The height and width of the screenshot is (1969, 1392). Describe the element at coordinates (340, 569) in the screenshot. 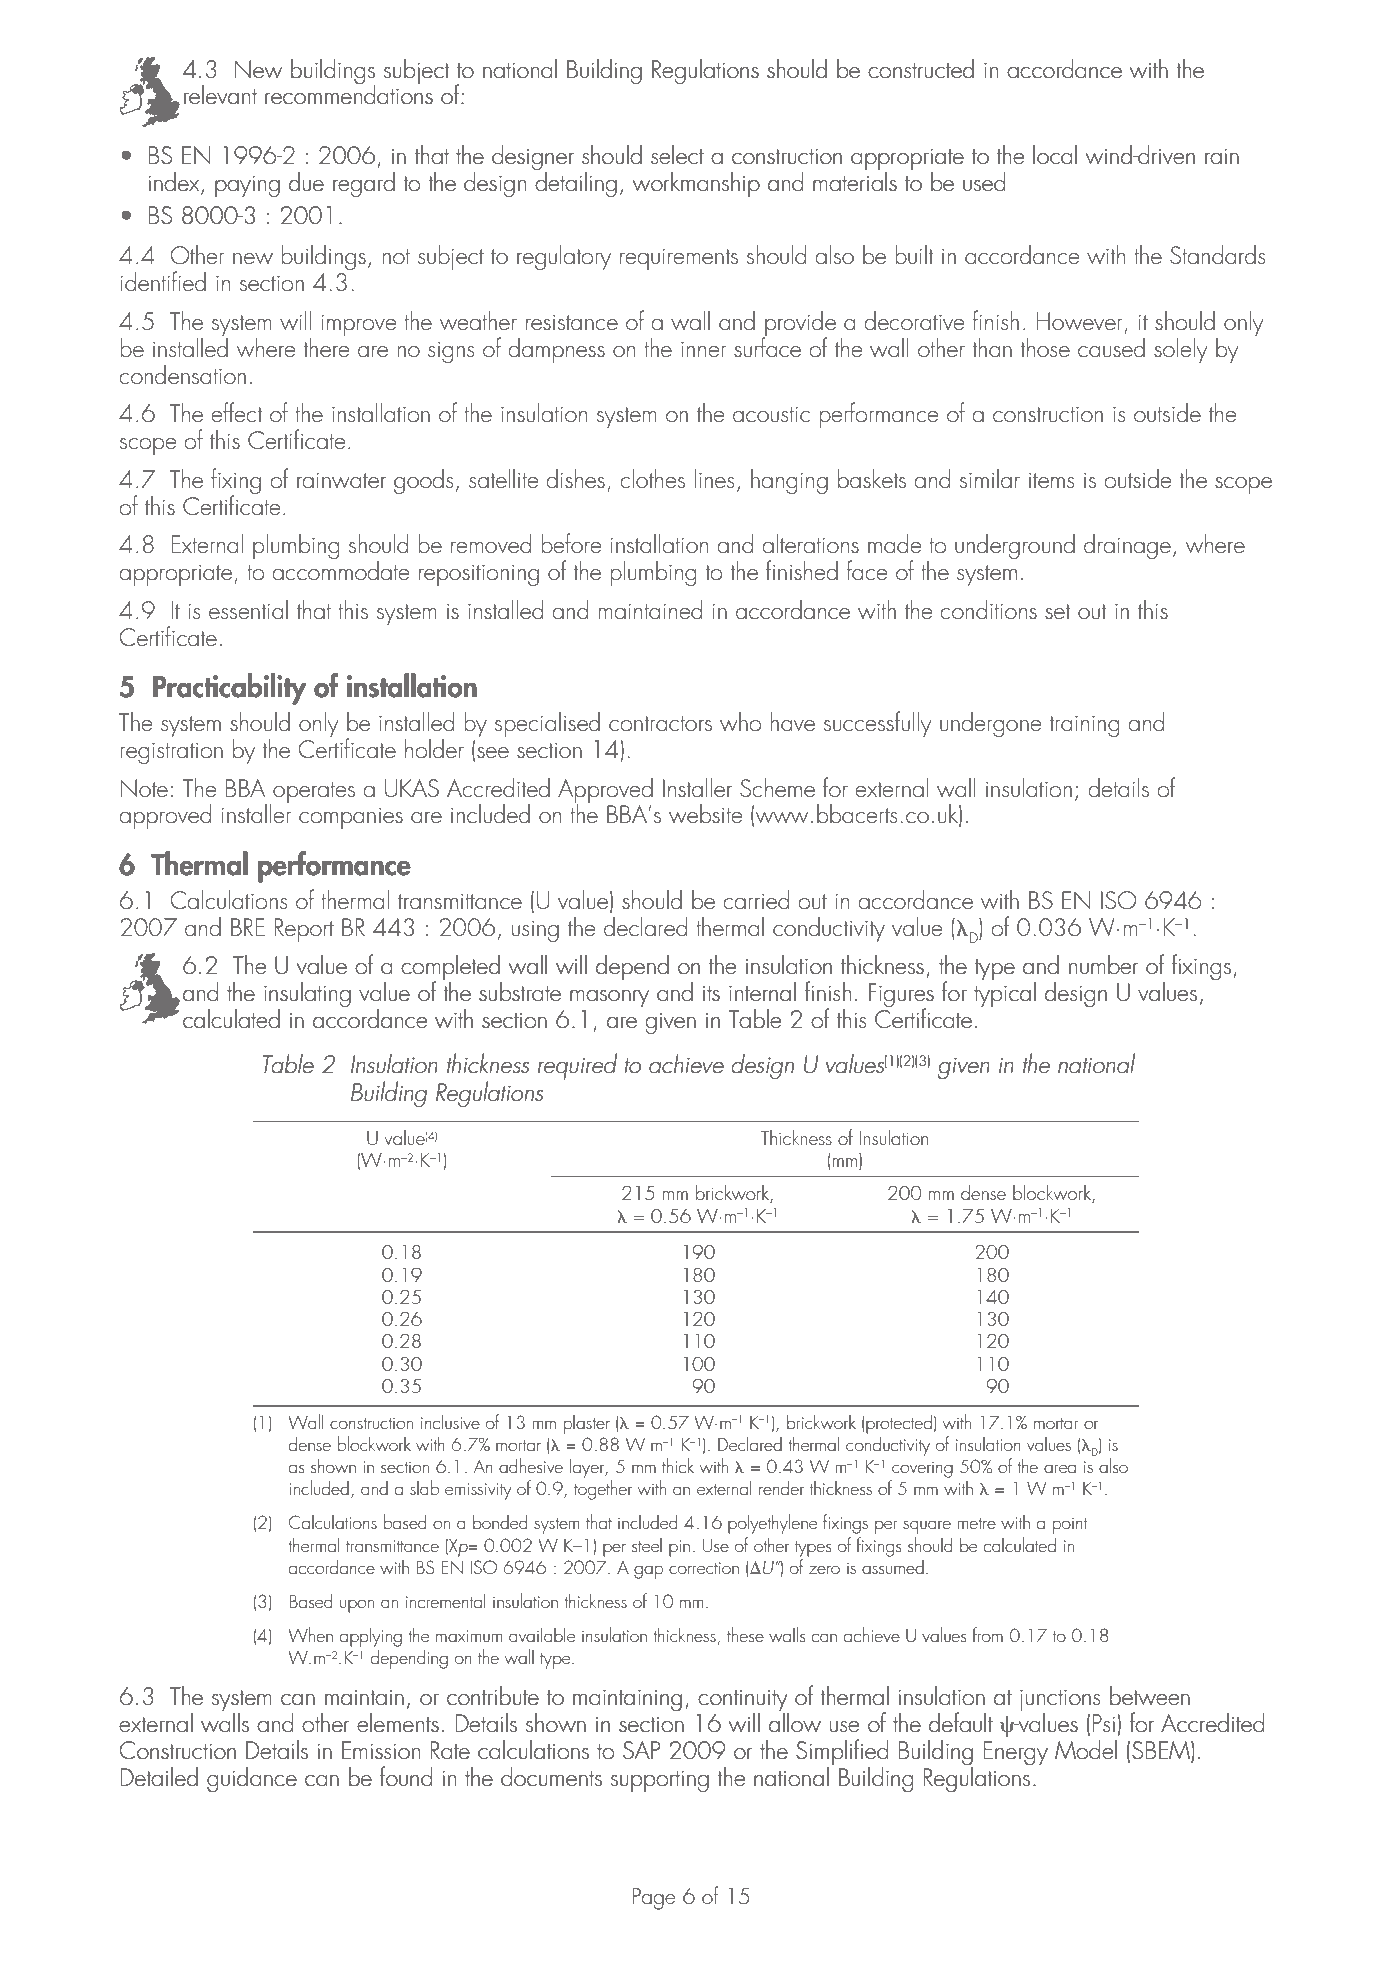

I see `accommodate` at that location.
